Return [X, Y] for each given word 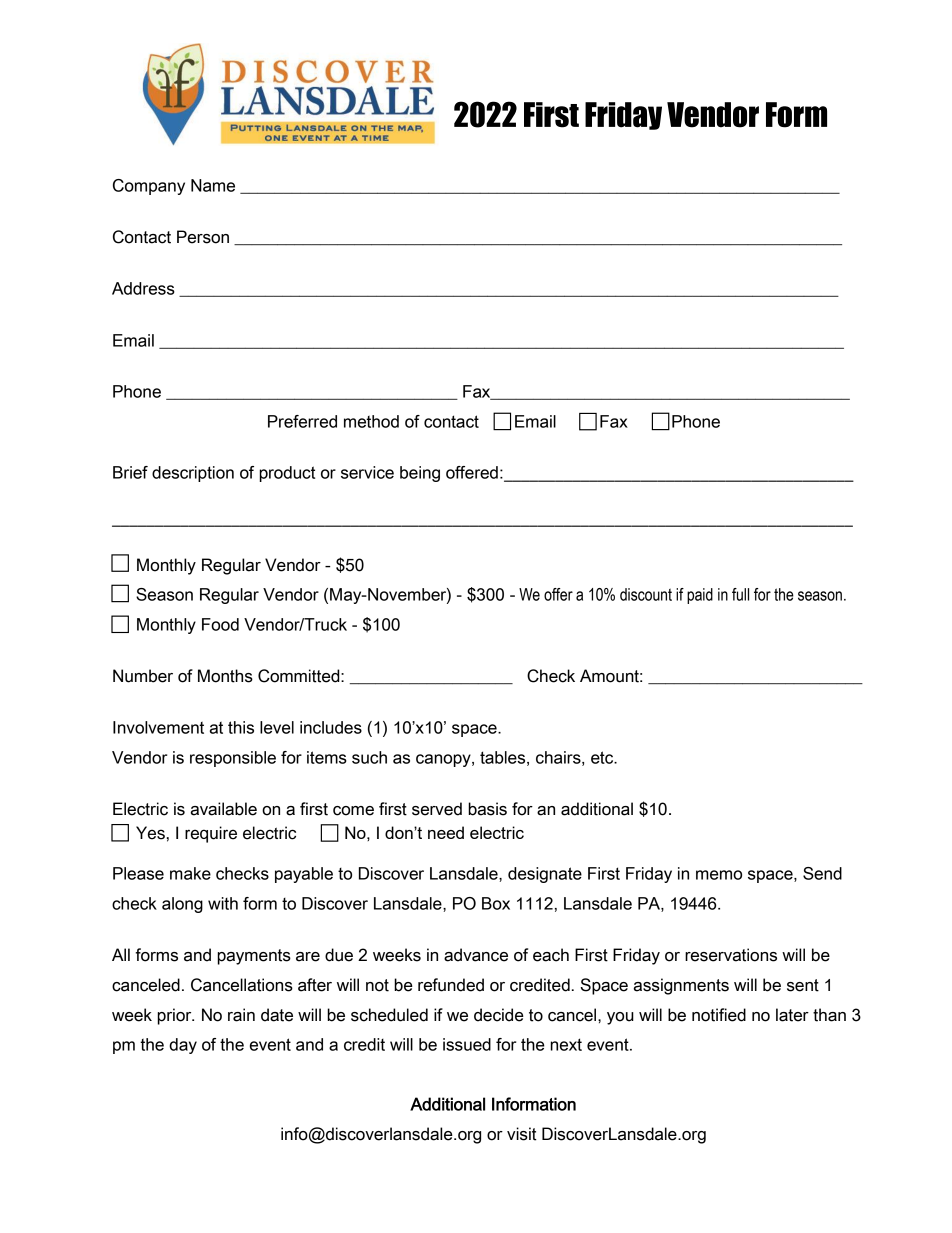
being [420, 474]
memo [719, 875]
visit [522, 1134]
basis [487, 809]
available [224, 809]
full [740, 594]
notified [719, 1015]
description [193, 474]
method [371, 421]
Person [203, 237]
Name [213, 185]
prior [176, 1016]
